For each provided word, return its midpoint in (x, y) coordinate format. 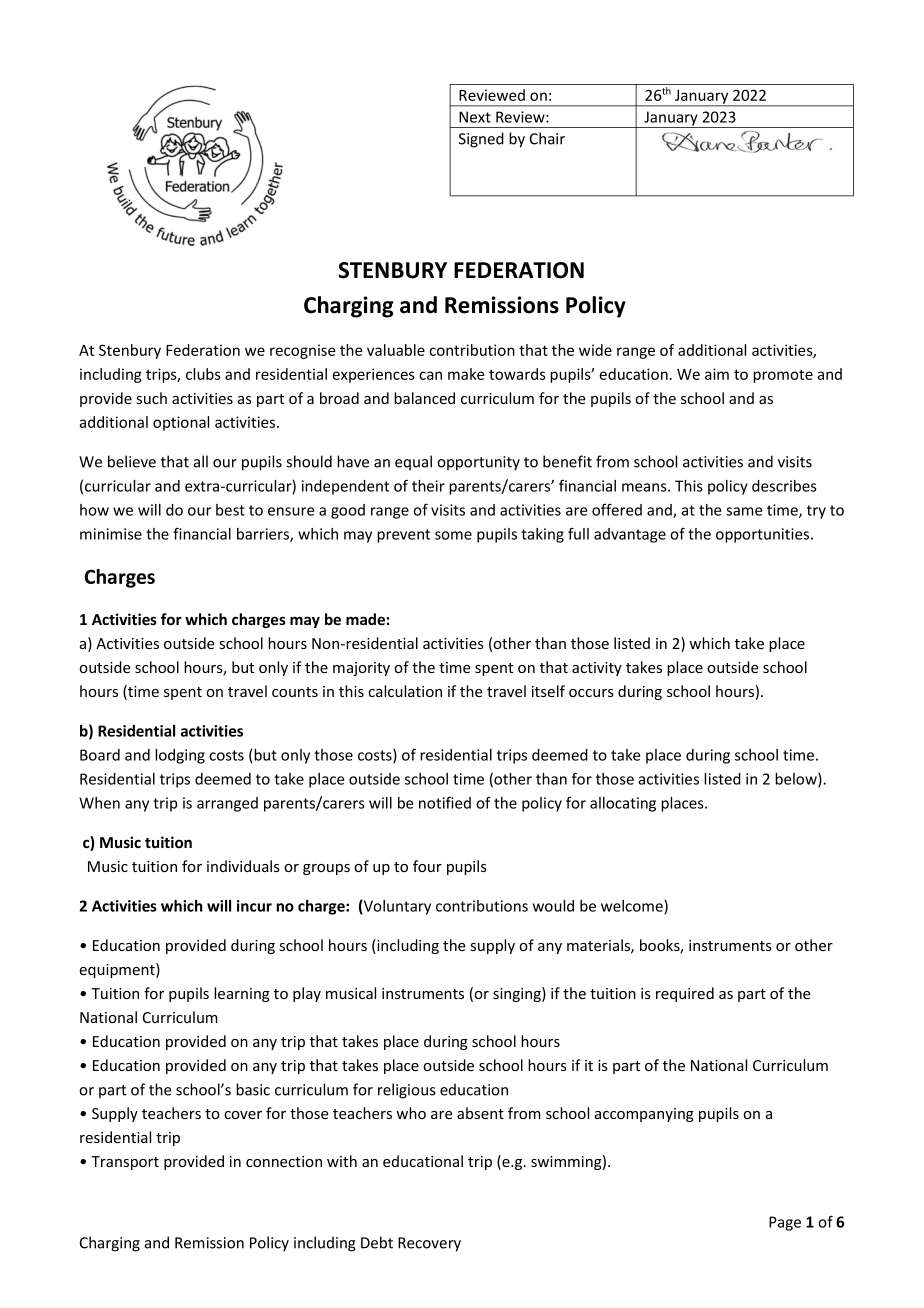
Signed (481, 140)
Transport (125, 1163)
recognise (302, 351)
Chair (547, 138)
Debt (377, 1242)
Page (785, 1223)
